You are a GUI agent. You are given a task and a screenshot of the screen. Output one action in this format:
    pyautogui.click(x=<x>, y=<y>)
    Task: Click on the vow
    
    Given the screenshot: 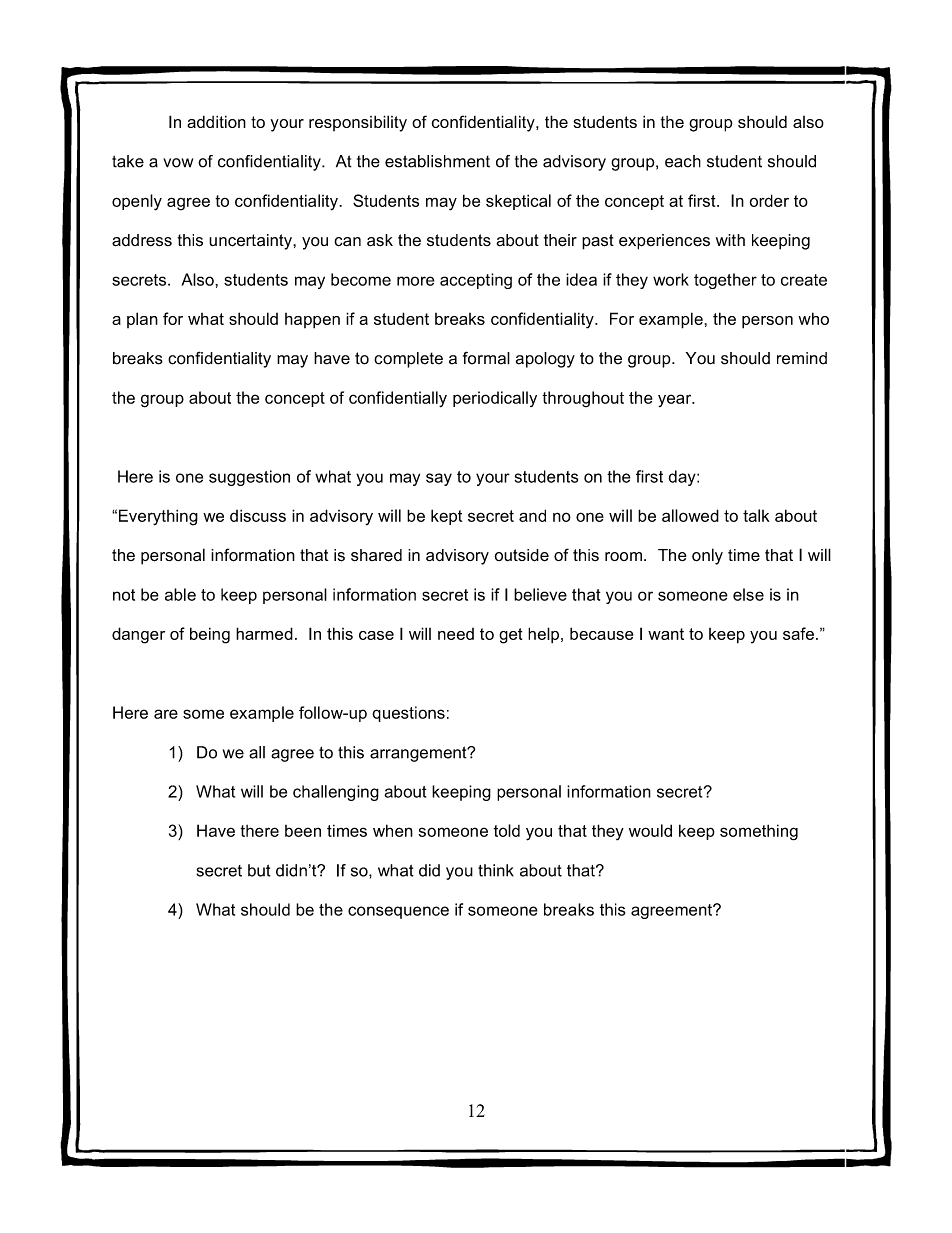 What is the action you would take?
    pyautogui.click(x=178, y=163)
